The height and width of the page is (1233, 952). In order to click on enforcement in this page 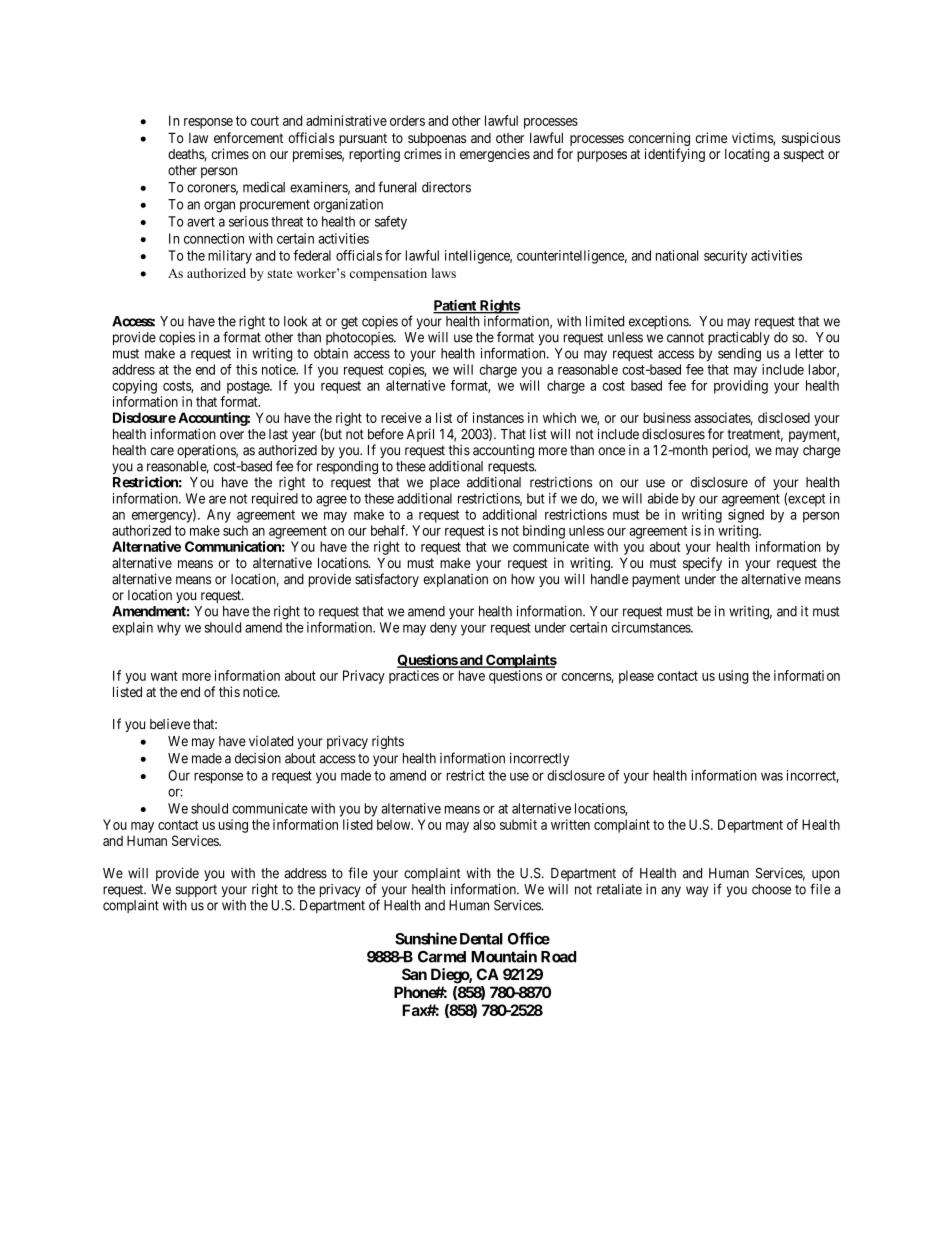, I will do `click(248, 137)`.
